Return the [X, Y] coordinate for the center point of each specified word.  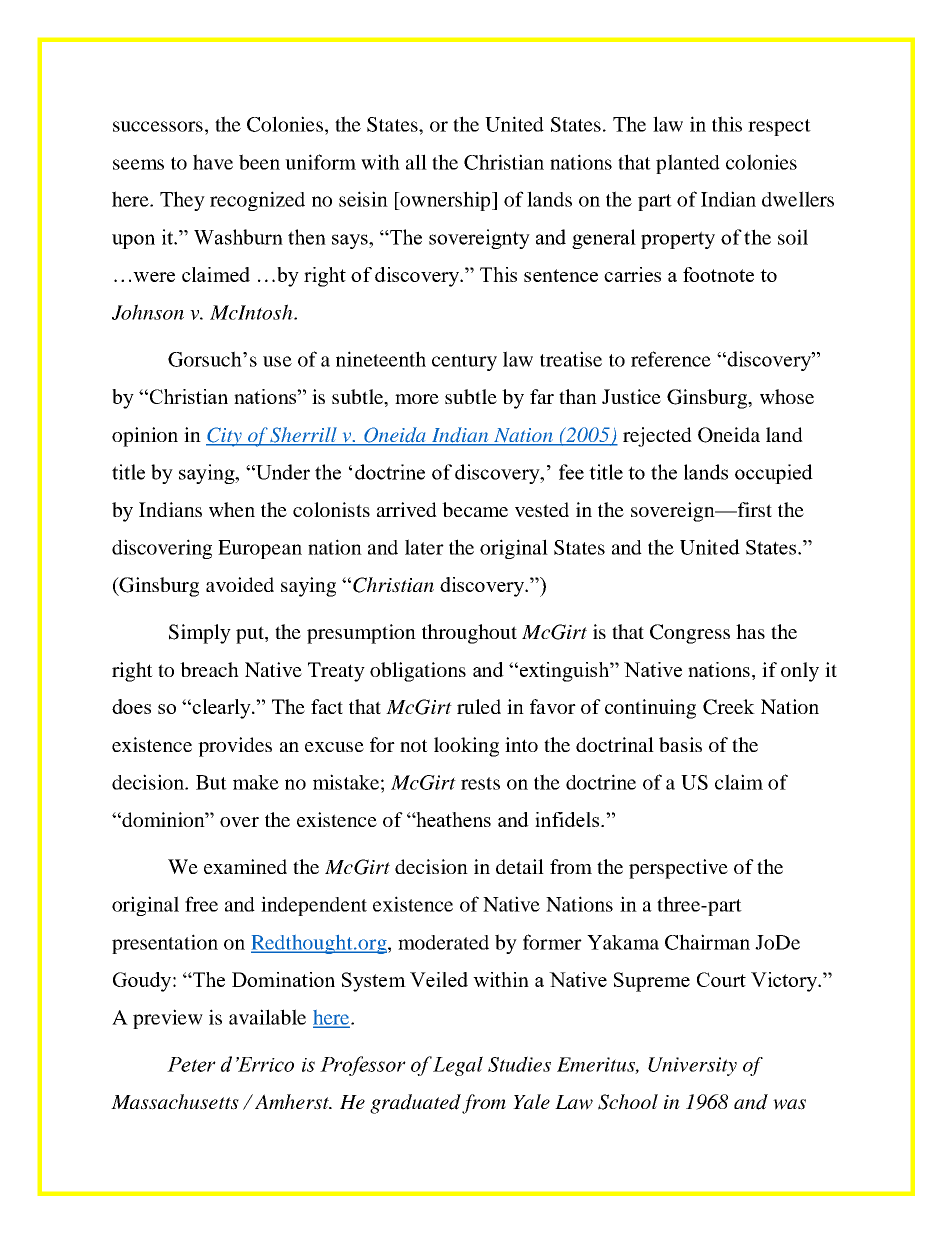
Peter [191, 1064]
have [213, 162]
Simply [200, 634]
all [416, 162]
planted [688, 164]
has [750, 631]
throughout [469, 634]
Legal [458, 1066]
